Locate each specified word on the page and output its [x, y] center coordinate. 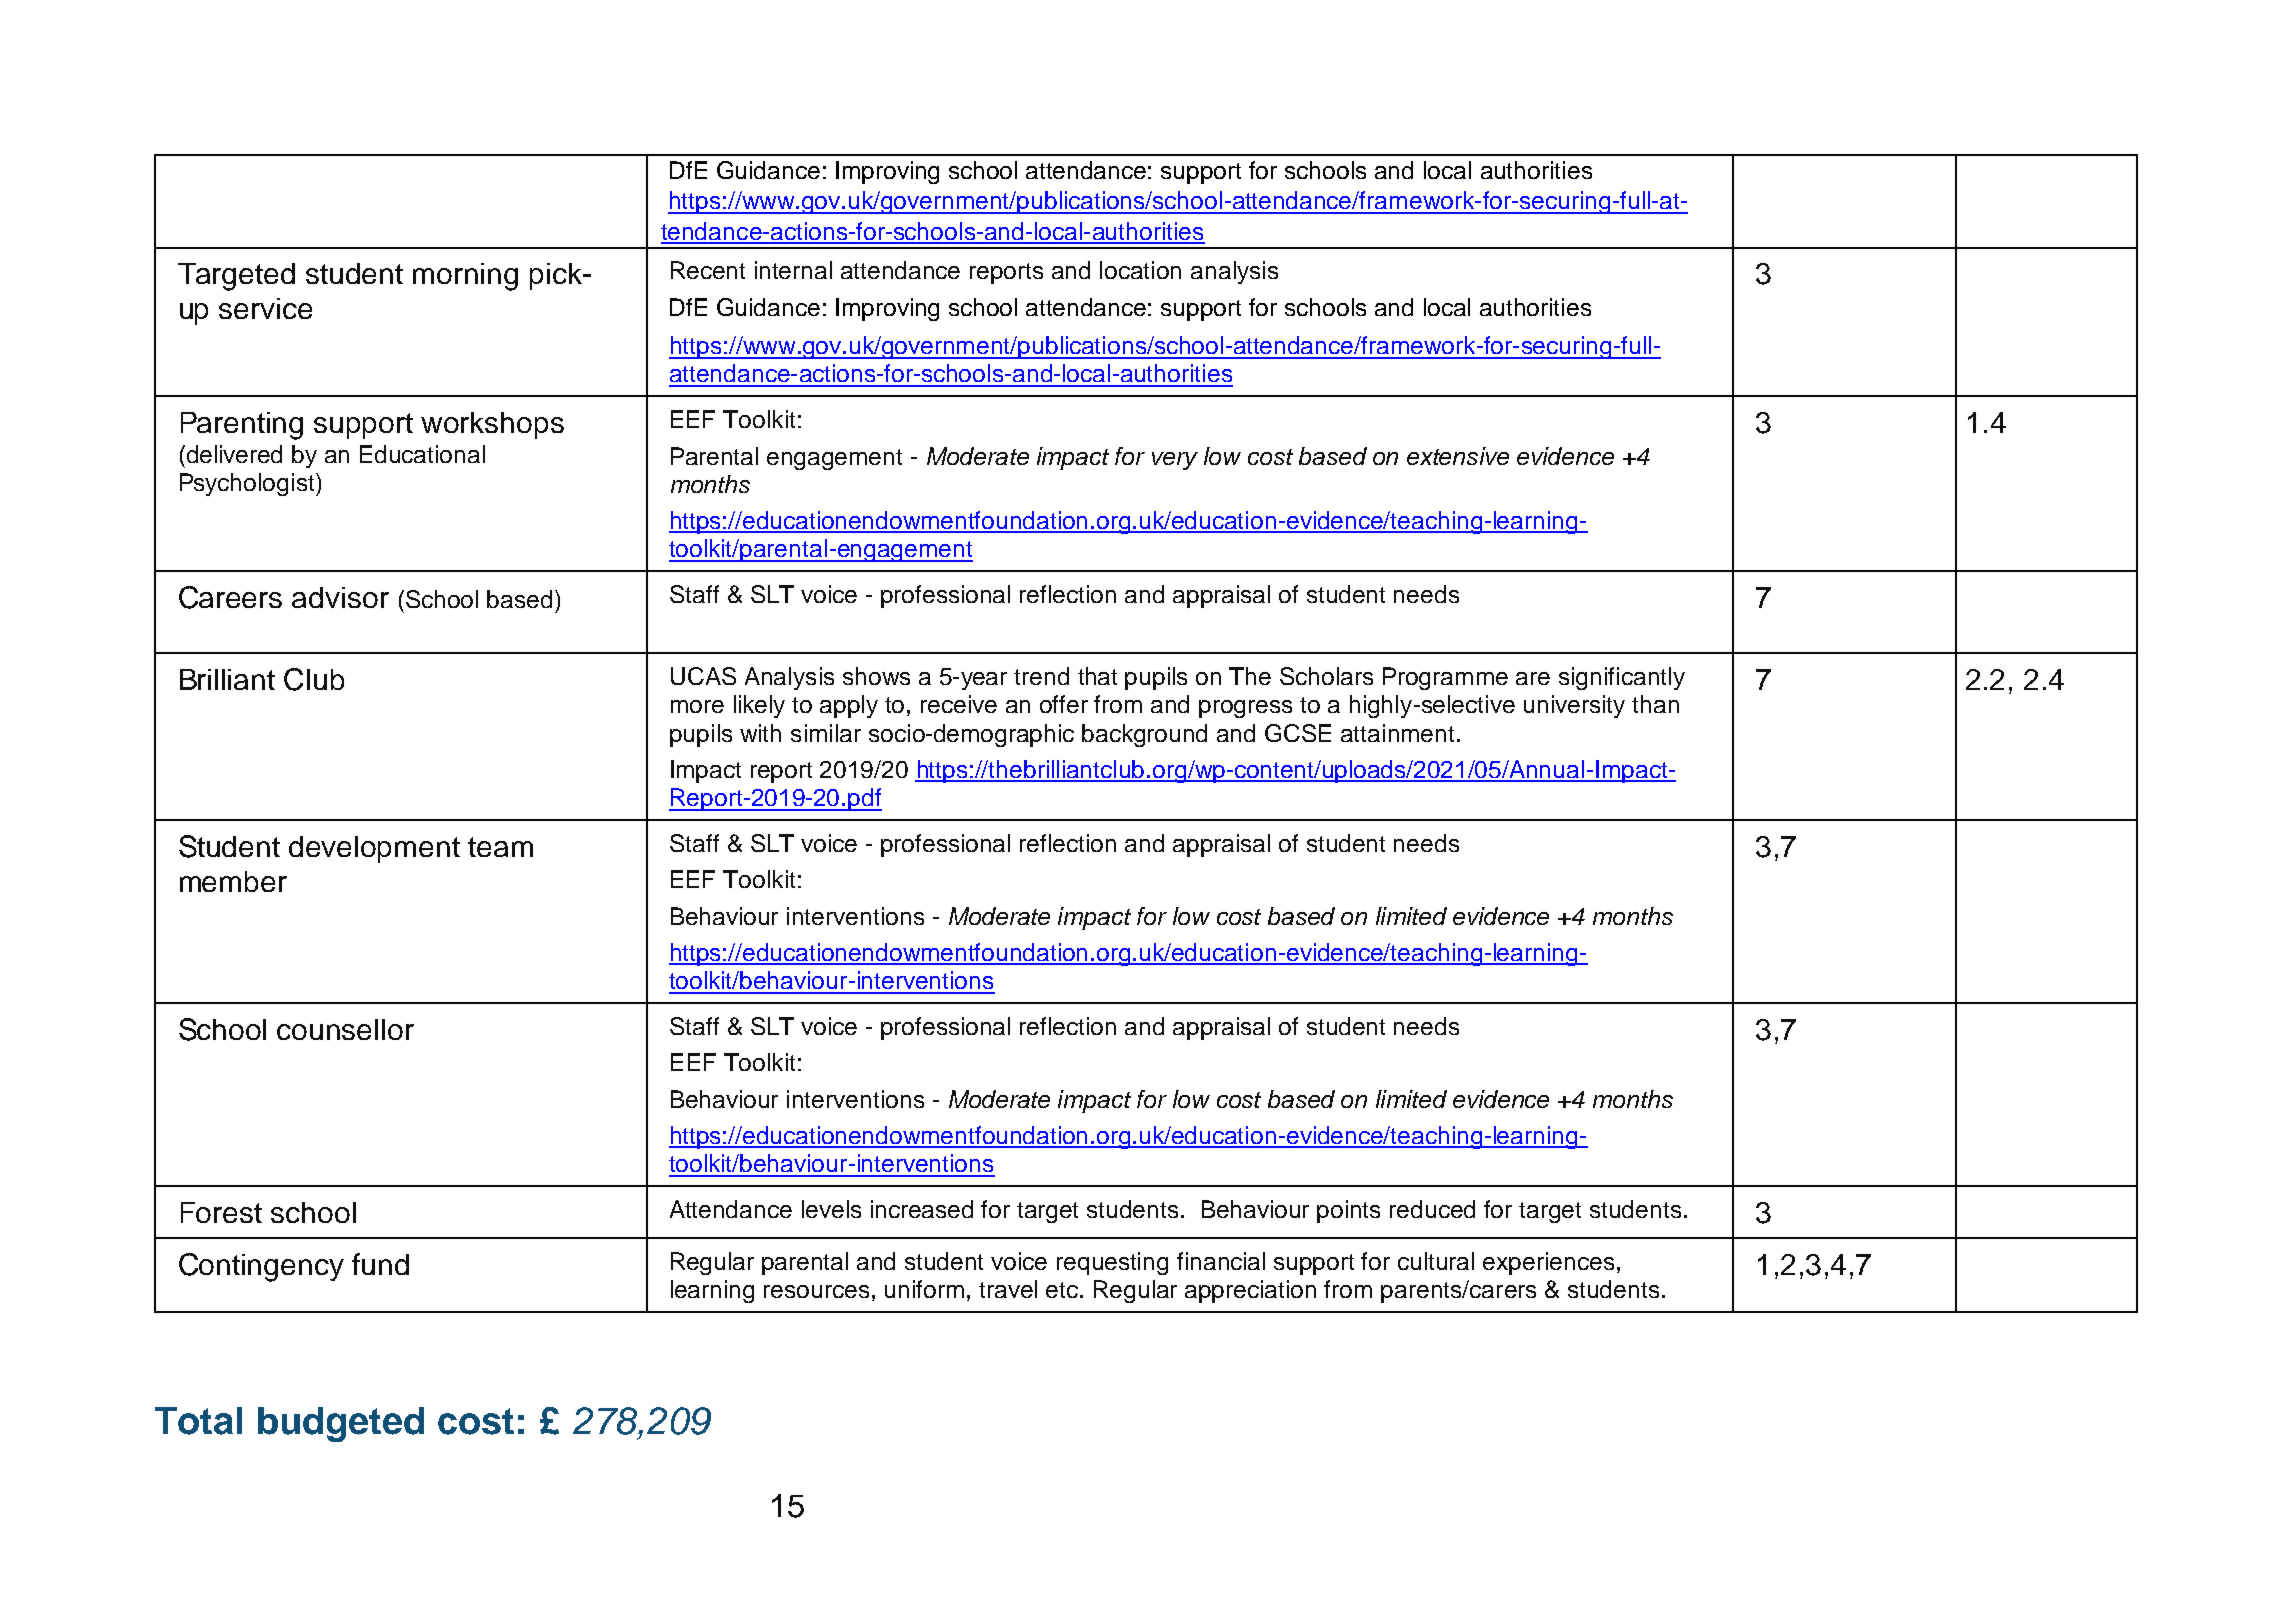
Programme [1445, 678]
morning [465, 277]
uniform [924, 1289]
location [1140, 270]
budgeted [341, 1424]
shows [876, 676]
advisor [340, 597]
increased [922, 1209]
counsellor [345, 1029]
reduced [1432, 1209]
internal [793, 270]
